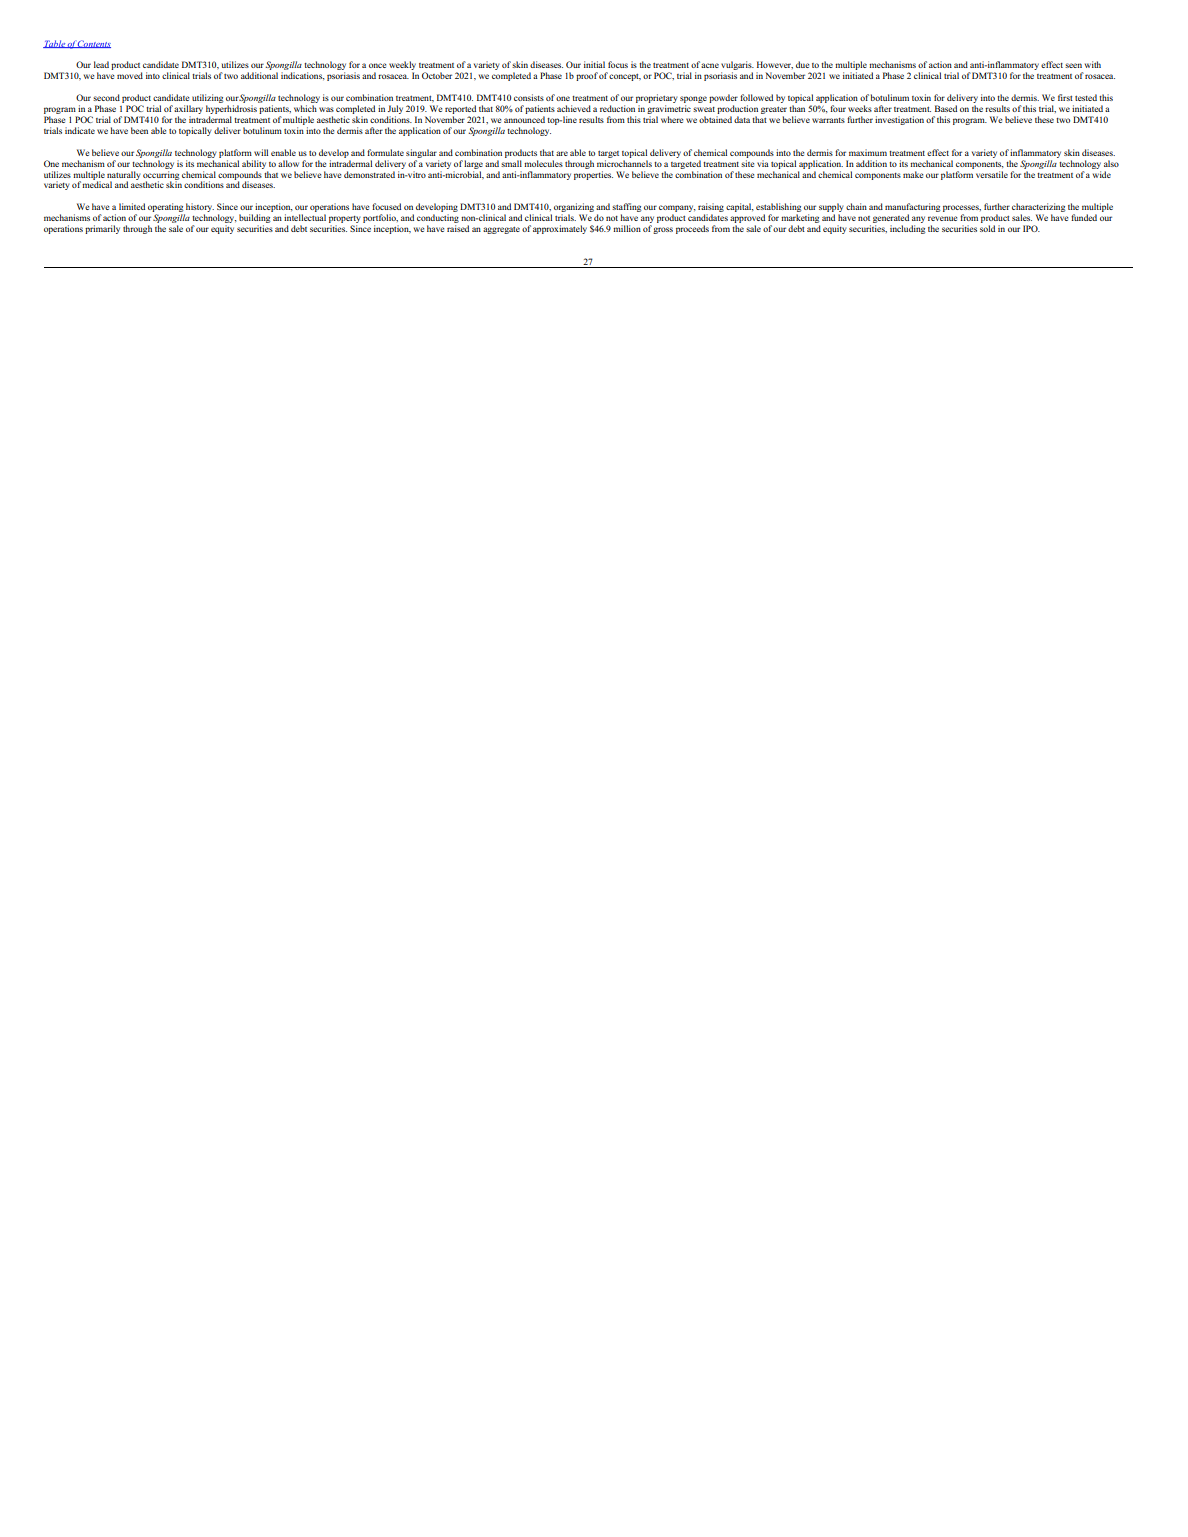 This screenshot has width=1188, height=1537. Describe the element at coordinates (206, 100) in the screenshot. I see `utilizing` at that location.
